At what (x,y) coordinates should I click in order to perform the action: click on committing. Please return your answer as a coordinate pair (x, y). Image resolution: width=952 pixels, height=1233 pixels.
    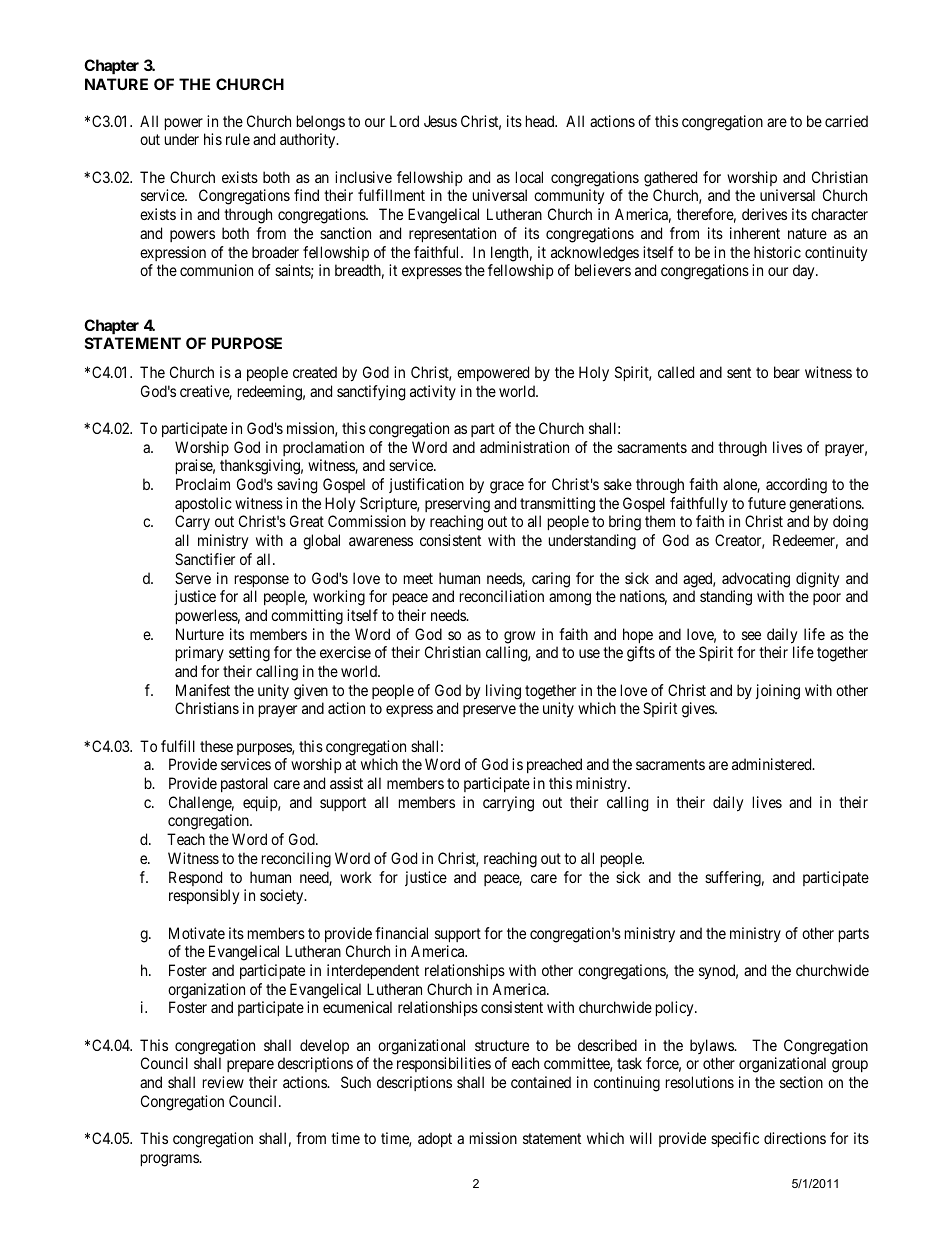
    Looking at the image, I should click on (307, 617).
